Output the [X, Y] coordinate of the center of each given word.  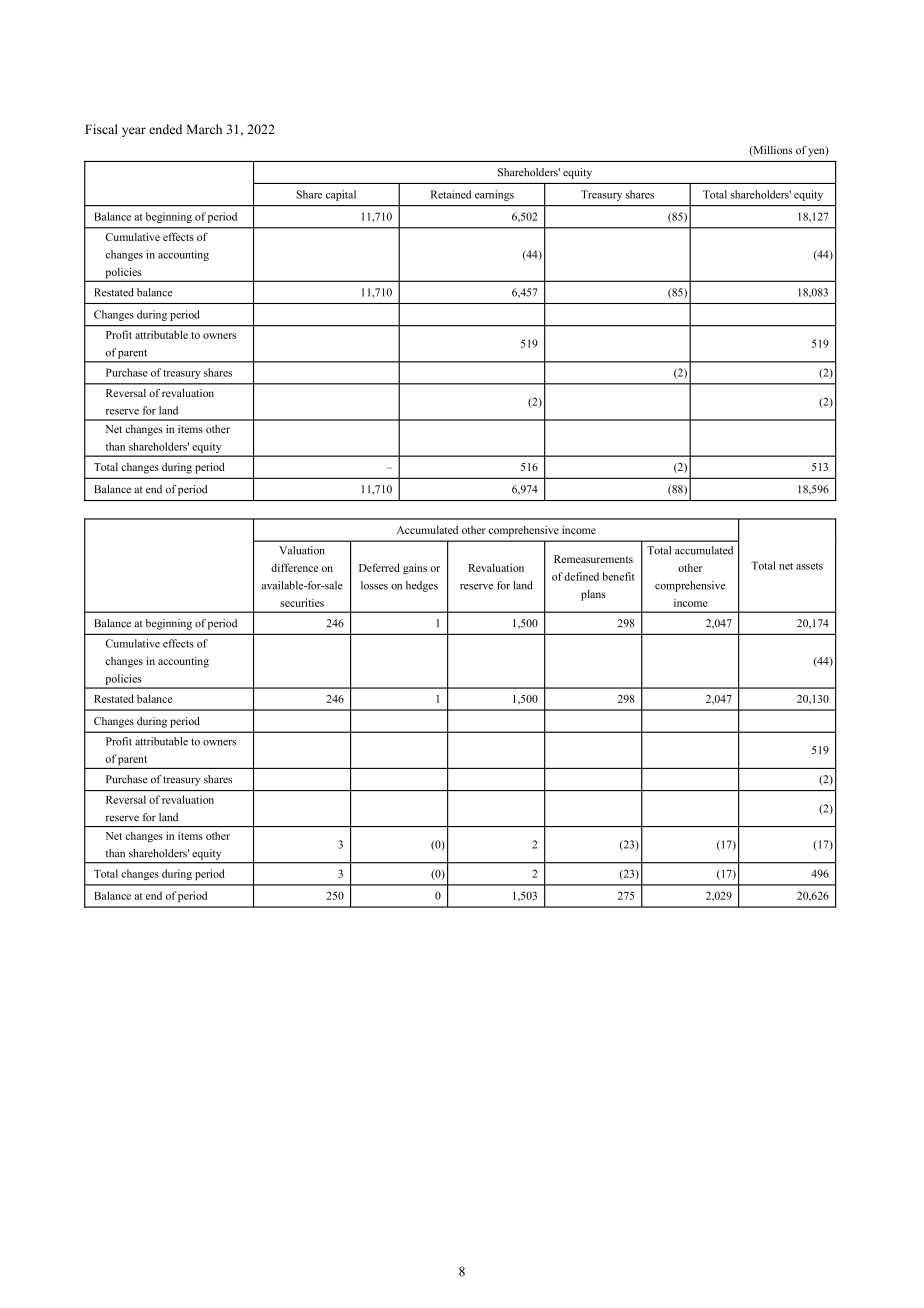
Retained [451, 194]
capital [341, 195]
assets [809, 566]
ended [165, 129]
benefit [619, 576]
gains [415, 569]
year [134, 132]
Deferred [379, 567]
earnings [494, 195]
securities [302, 602]
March [204, 129]
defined [581, 576]
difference [294, 567]
